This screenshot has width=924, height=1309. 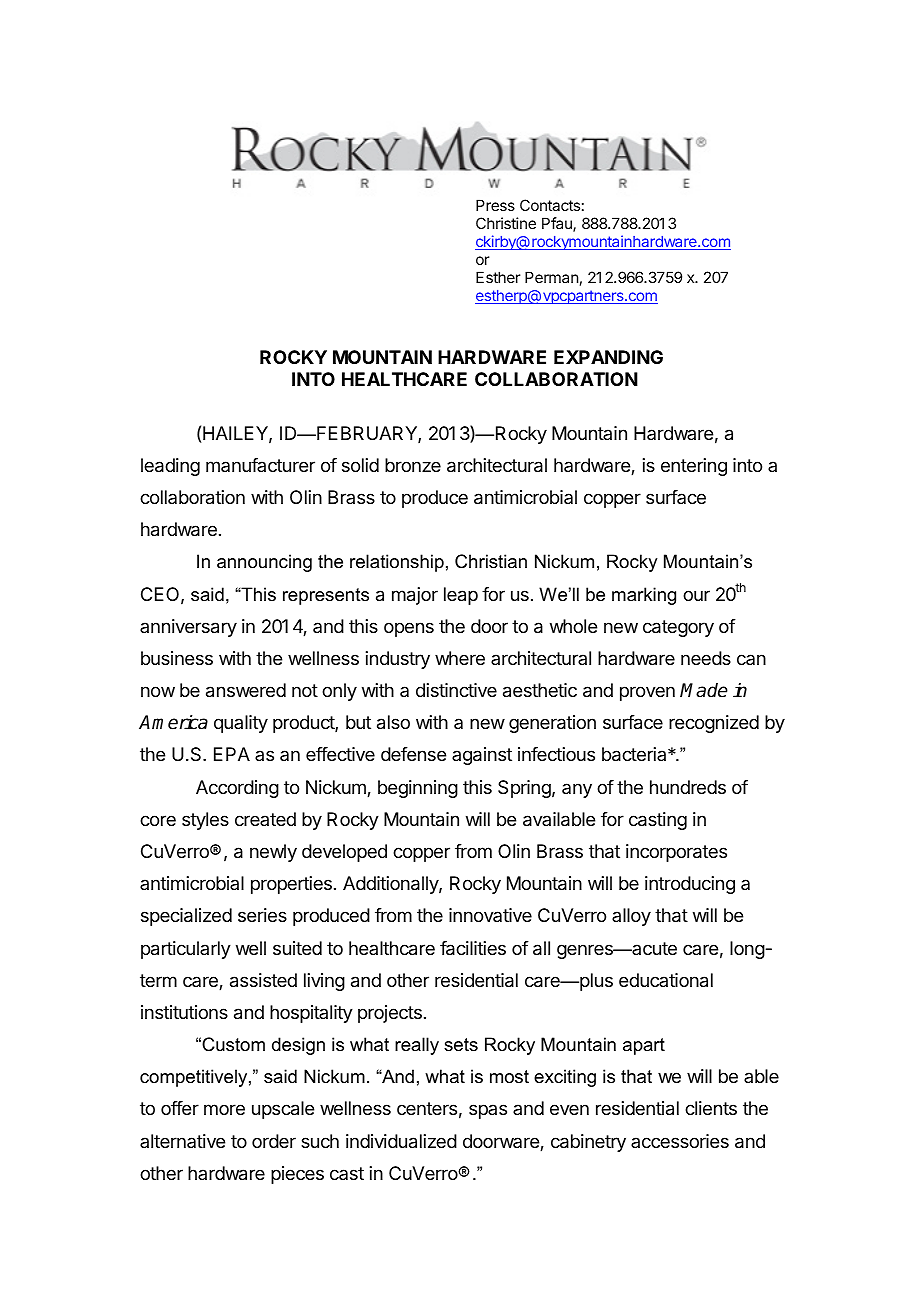 I want to click on manufacturer, so click(x=260, y=465).
